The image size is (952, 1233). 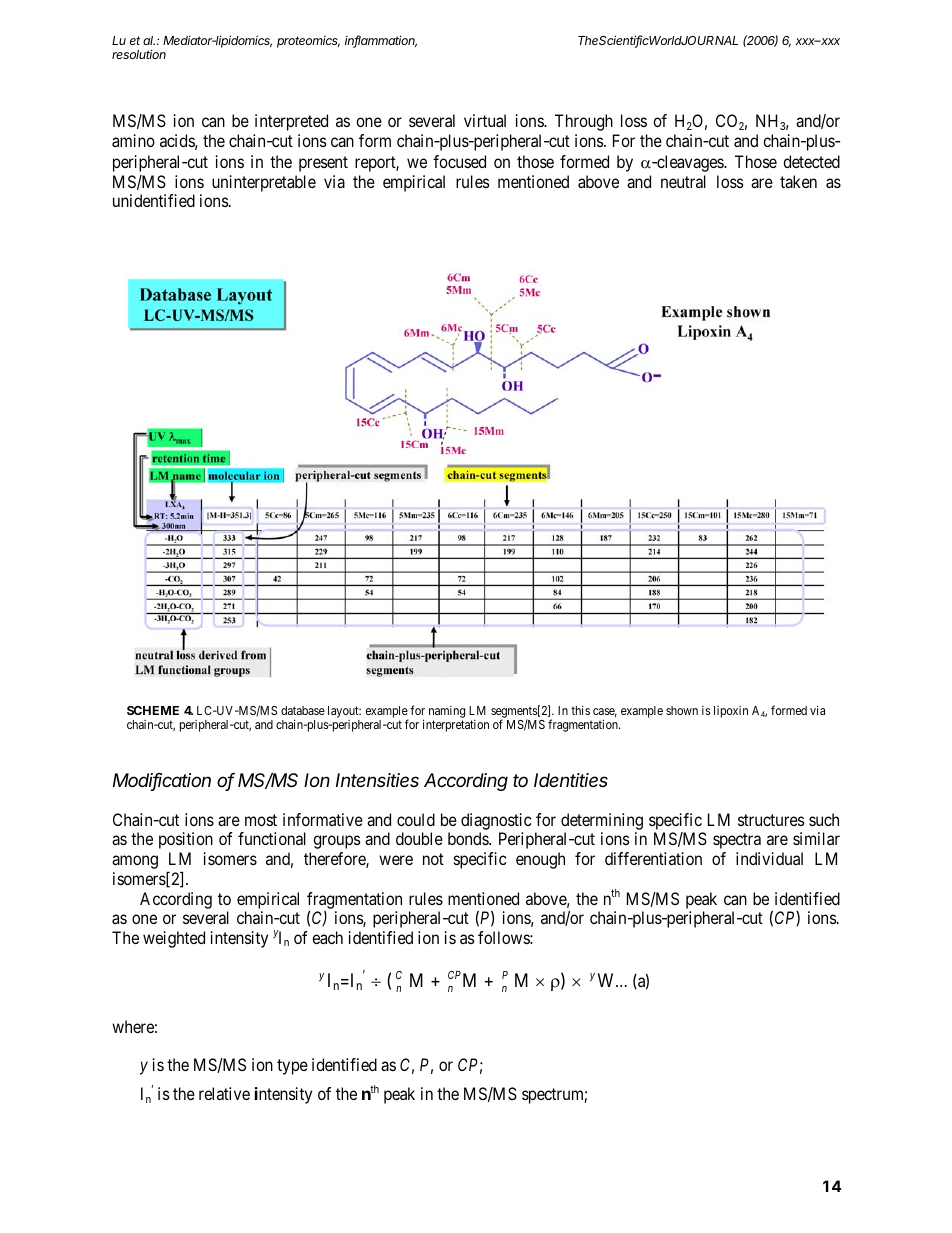 I want to click on inflammation, so click(x=381, y=41).
